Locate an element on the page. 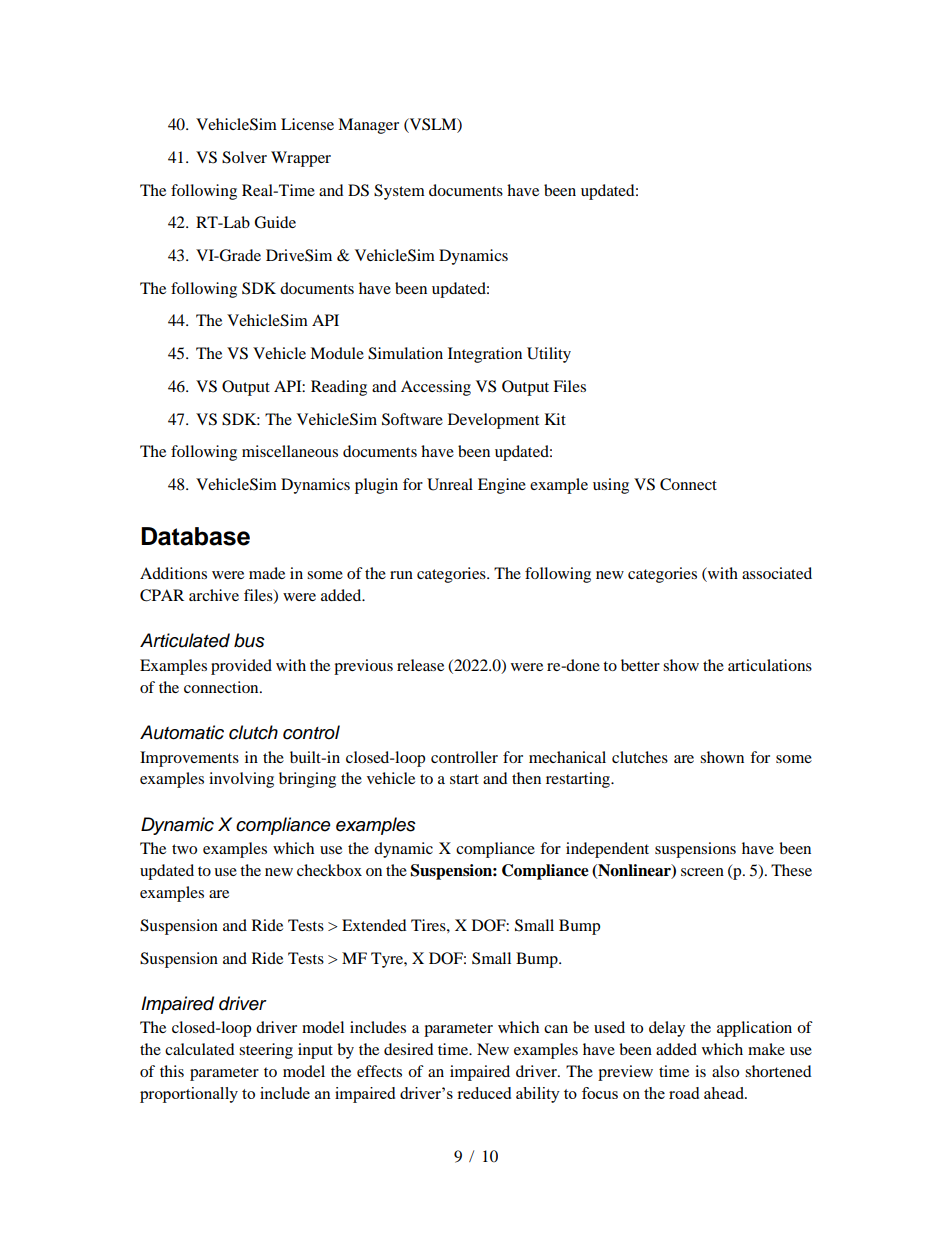 Image resolution: width=952 pixels, height=1233 pixels. Utility is located at coordinates (549, 355).
